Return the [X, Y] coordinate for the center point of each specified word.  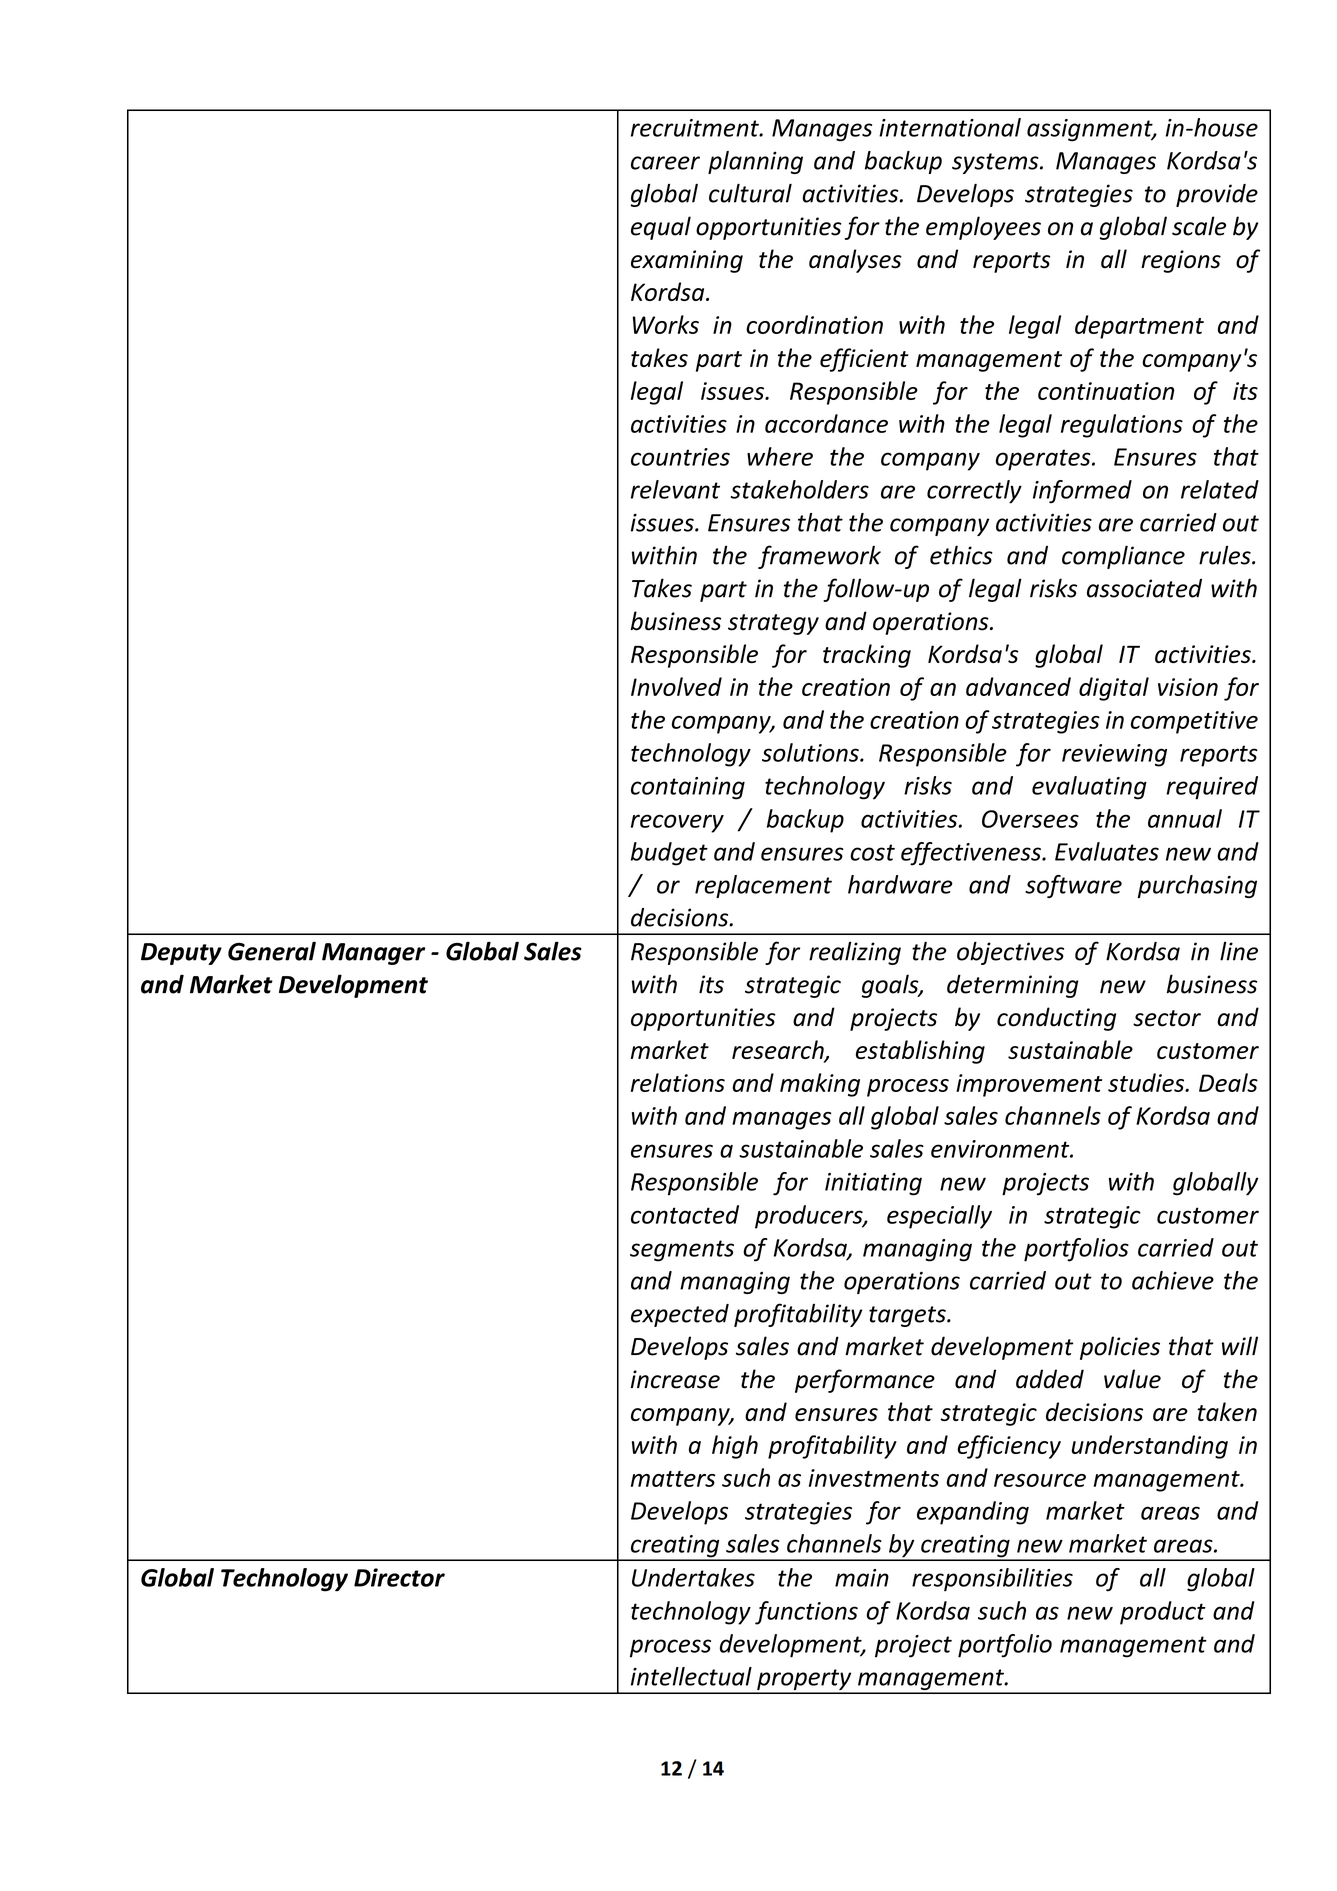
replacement [763, 886]
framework [819, 557]
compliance [1123, 557]
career [665, 163]
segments [682, 1251]
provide [1217, 195]
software [1073, 886]
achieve [1173, 1280]
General [272, 951]
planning [755, 162]
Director [399, 1577]
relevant [675, 489]
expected [680, 1315]
